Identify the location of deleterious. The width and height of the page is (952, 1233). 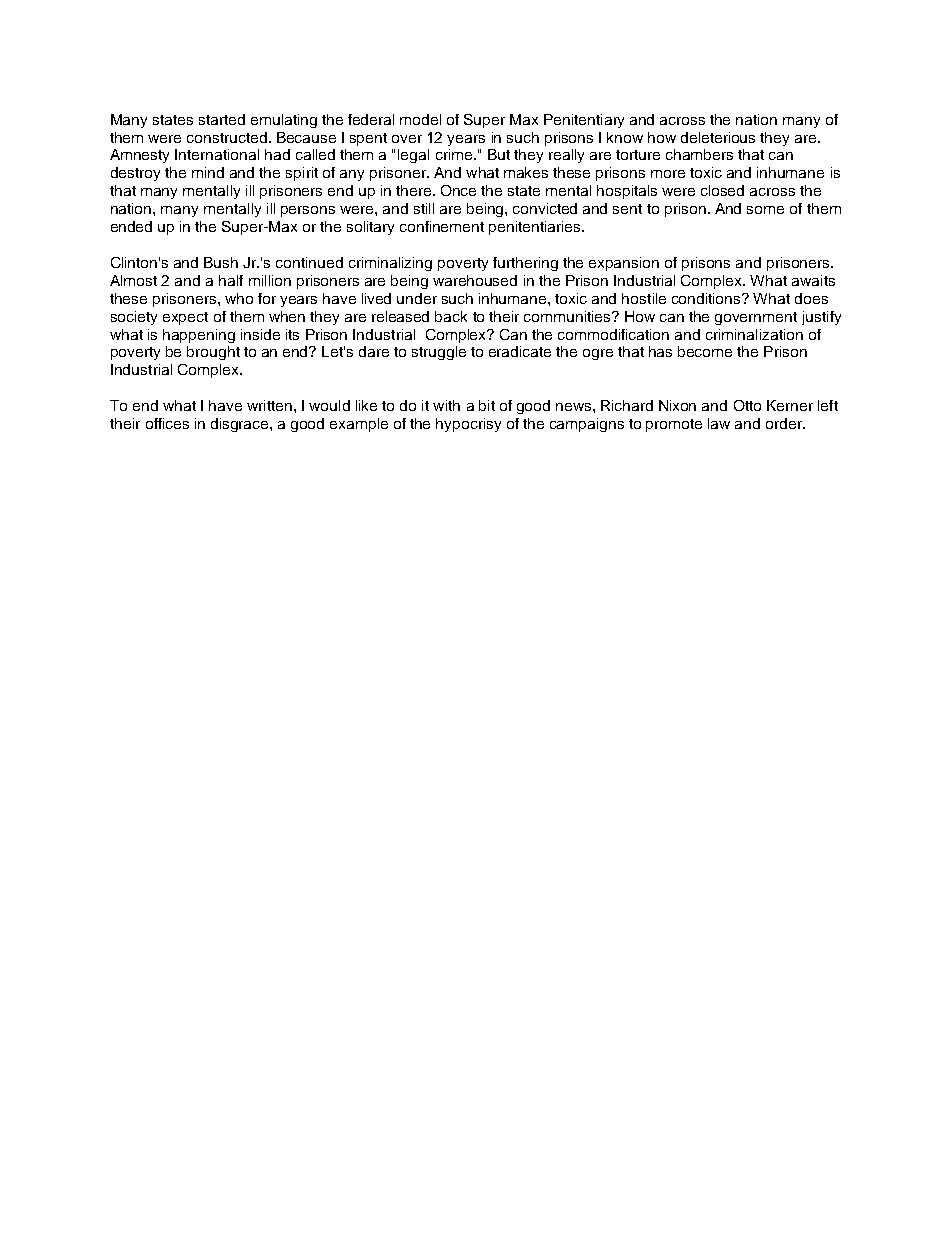
(718, 137).
